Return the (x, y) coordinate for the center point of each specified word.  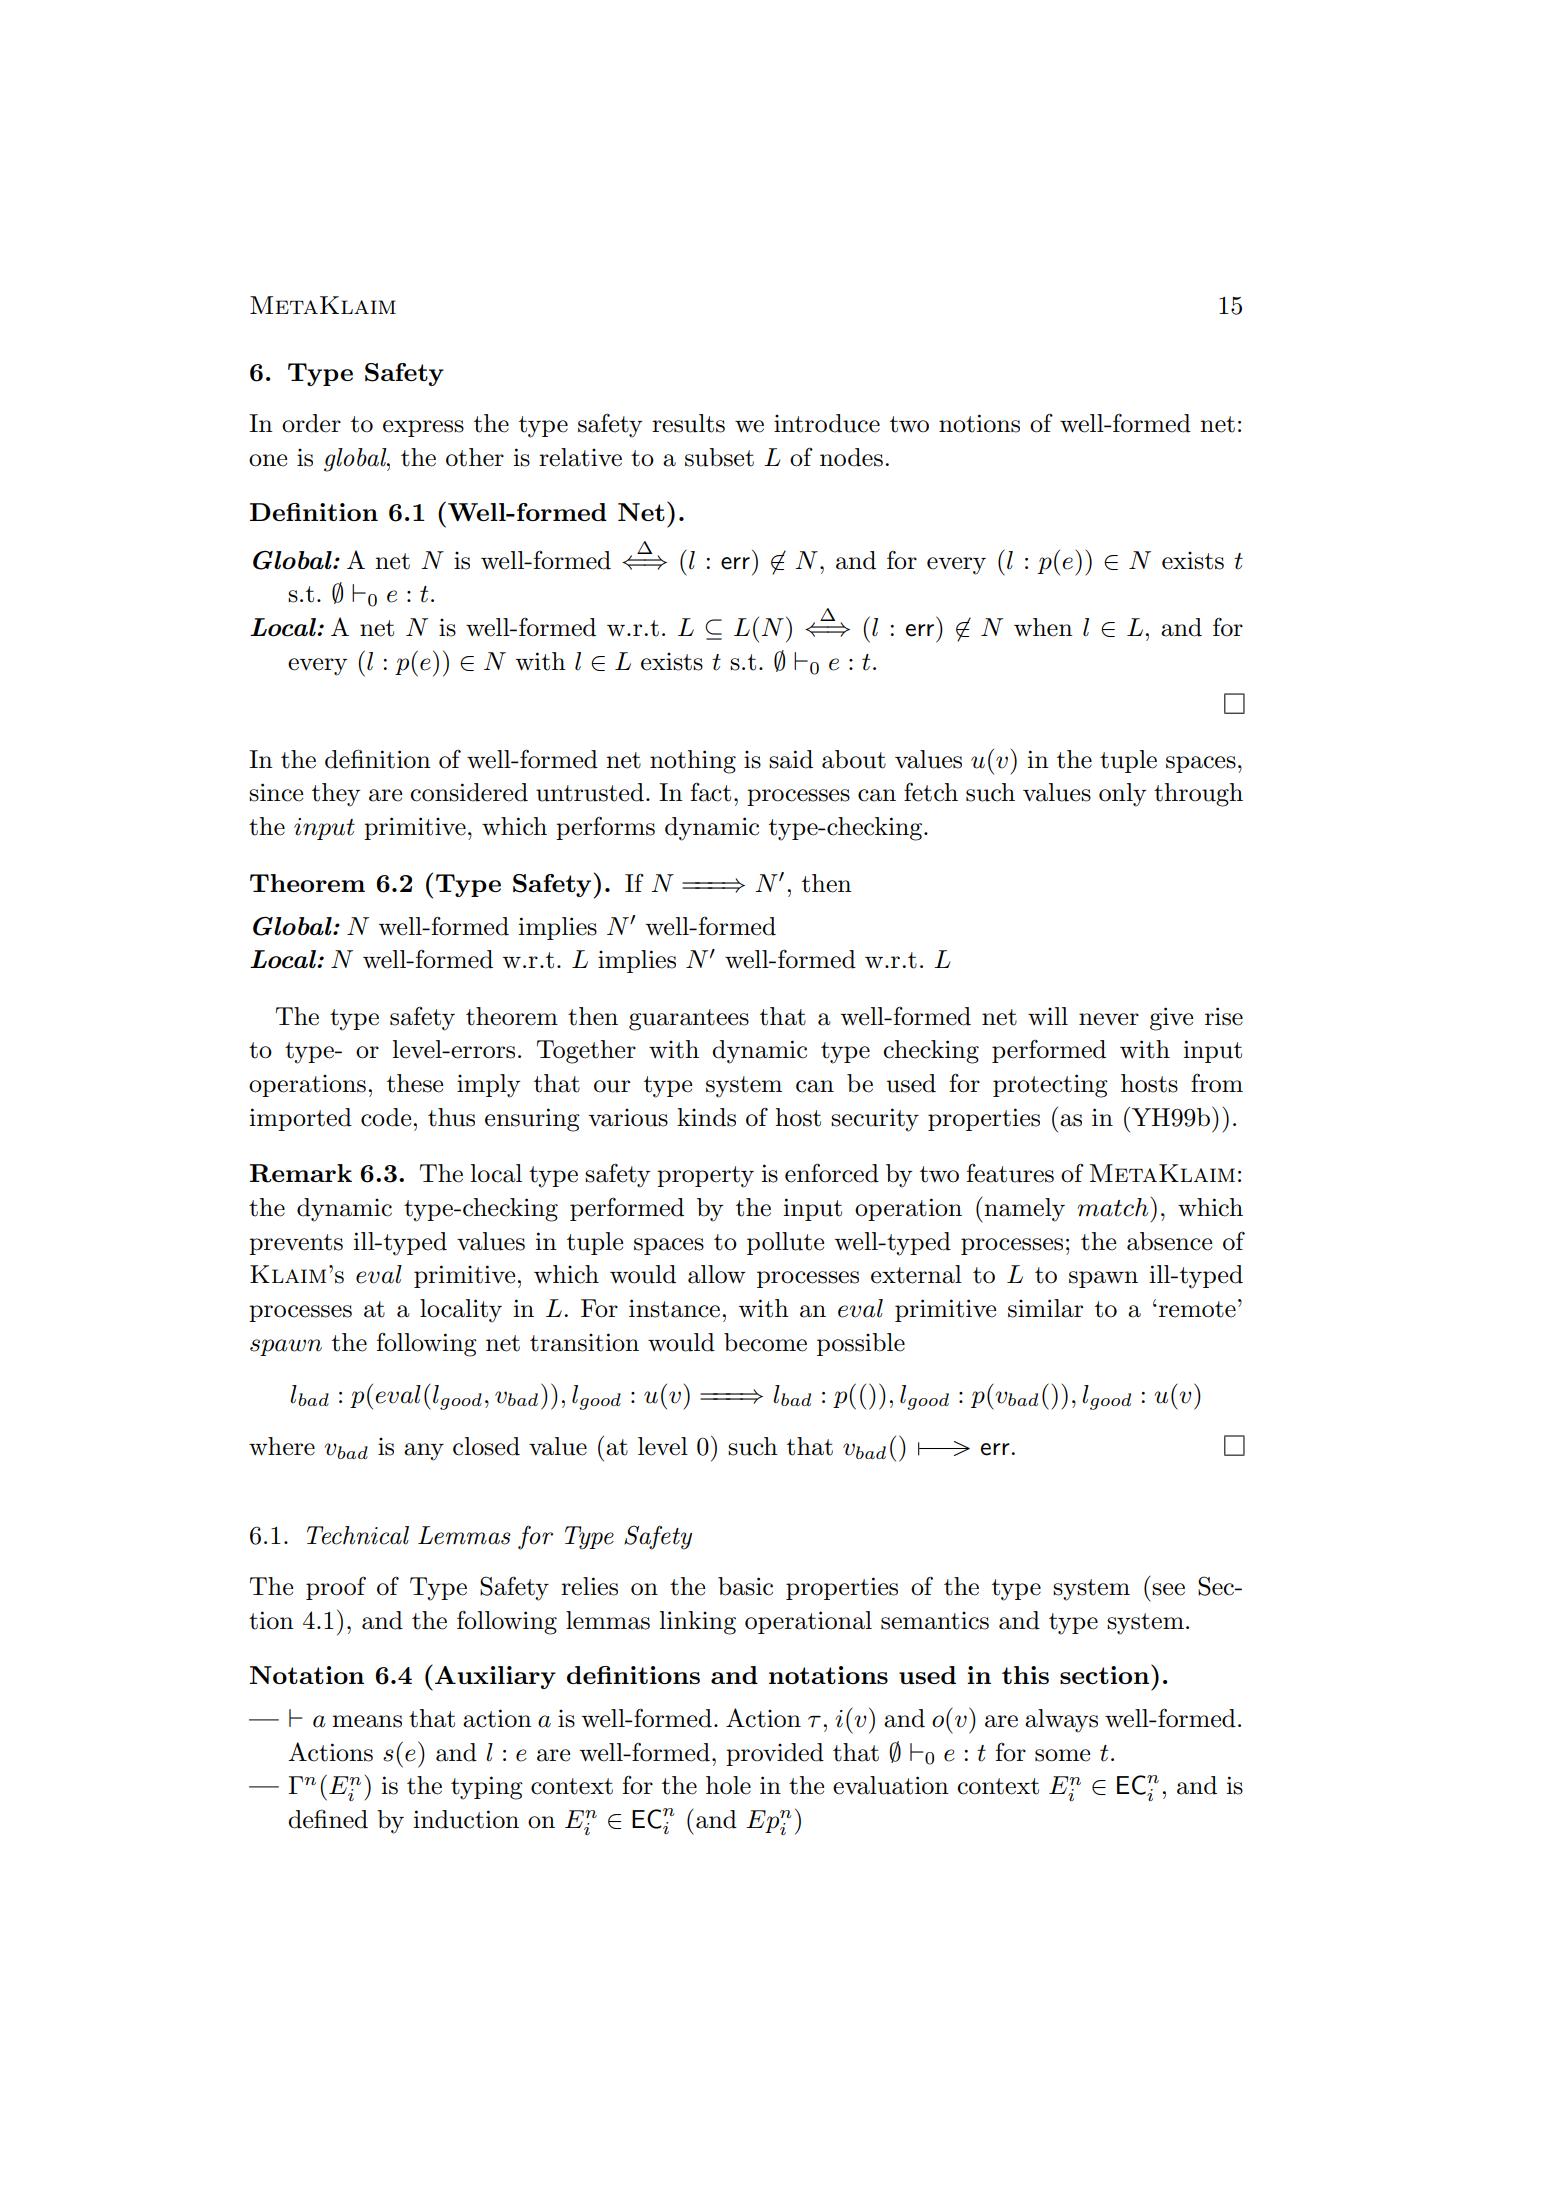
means (367, 1721)
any (424, 1452)
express (423, 428)
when (1043, 627)
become (765, 1342)
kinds (706, 1117)
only (1122, 795)
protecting (1050, 1086)
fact (711, 792)
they (336, 795)
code (386, 1117)
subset (719, 457)
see (1168, 1589)
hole (728, 1785)
